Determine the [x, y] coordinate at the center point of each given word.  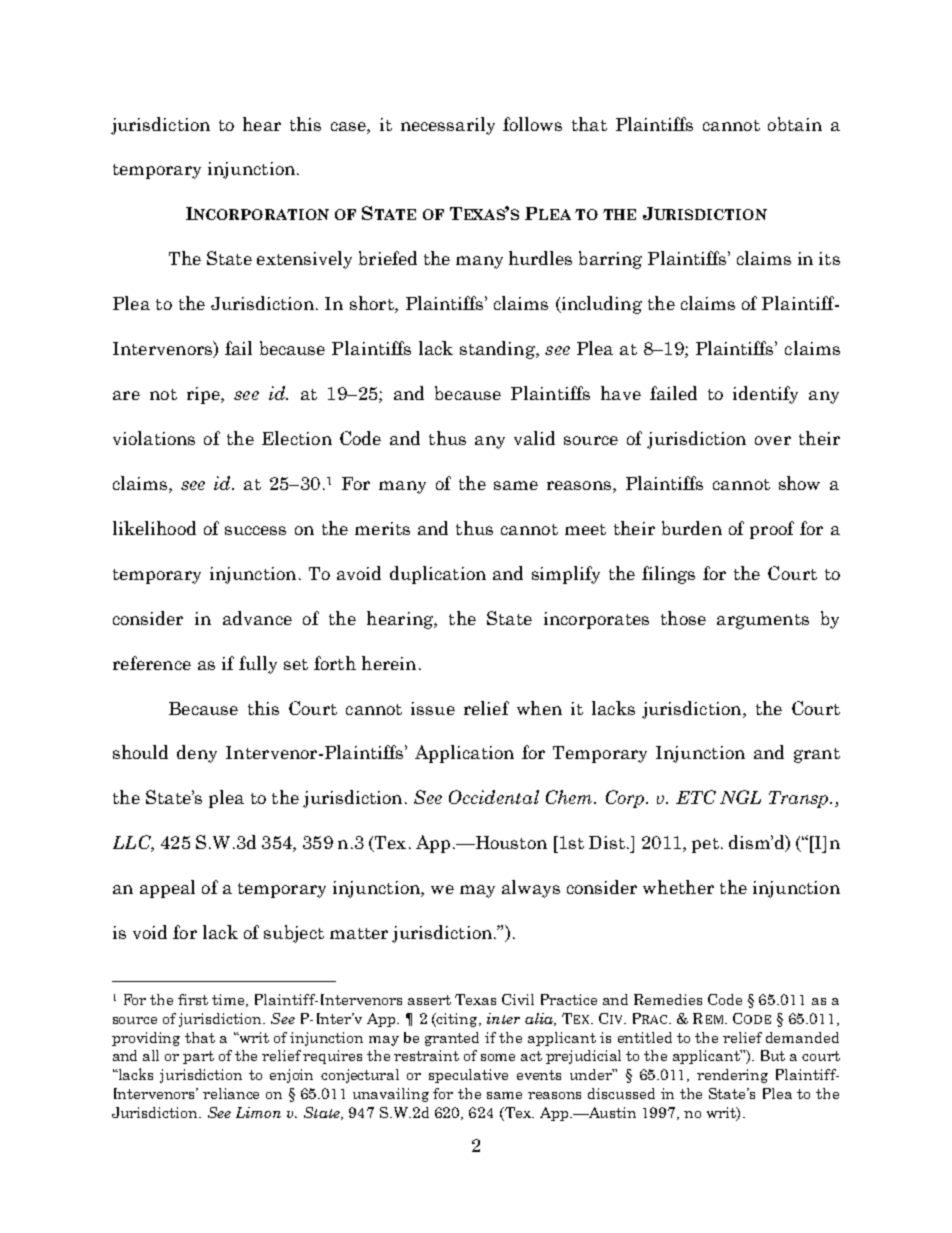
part [198, 1057]
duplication [438, 575]
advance [257, 618]
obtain [795, 124]
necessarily [448, 126]
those [683, 618]
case [349, 126]
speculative [468, 1076]
